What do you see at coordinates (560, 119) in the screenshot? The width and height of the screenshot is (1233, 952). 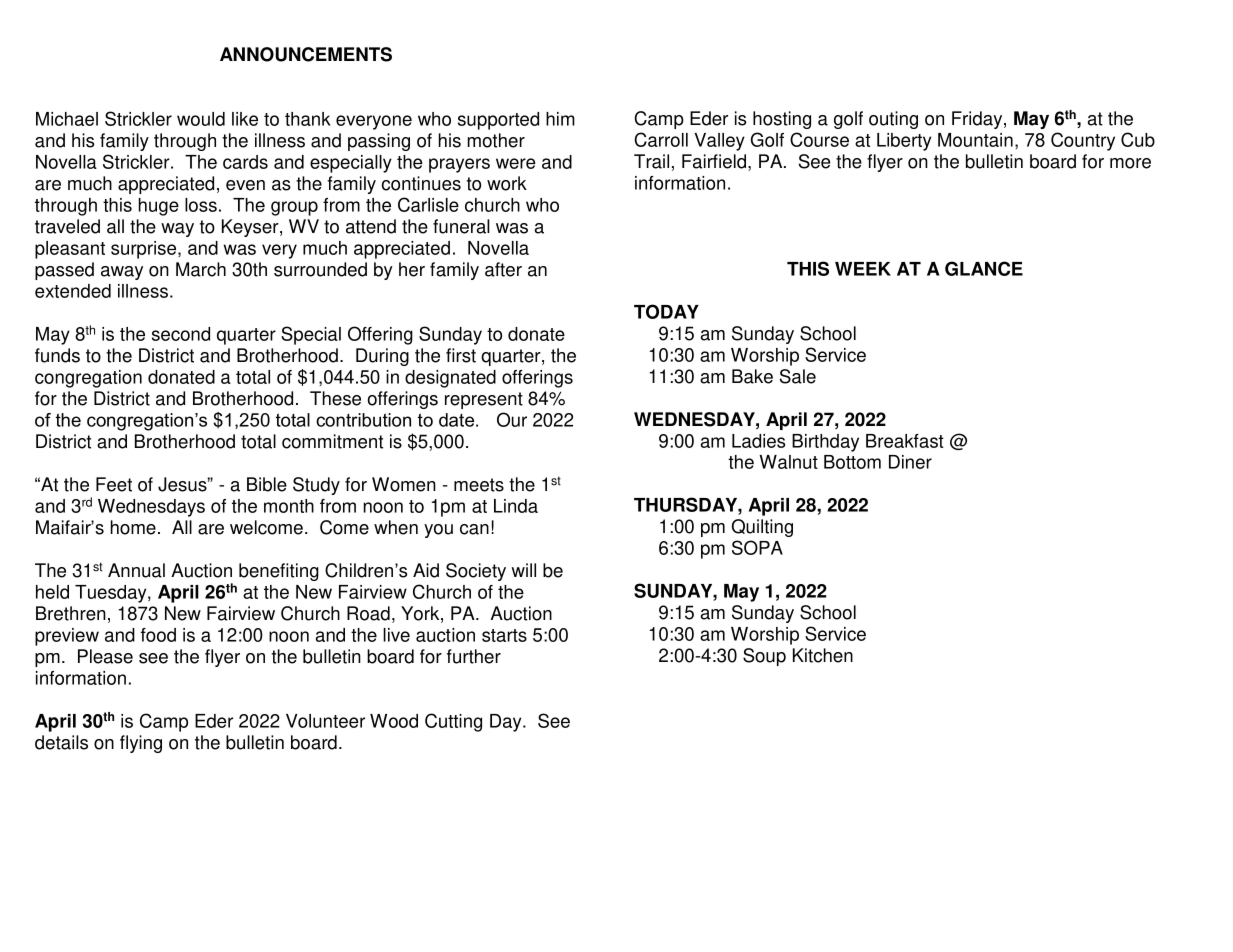 I see `him` at bounding box center [560, 119].
